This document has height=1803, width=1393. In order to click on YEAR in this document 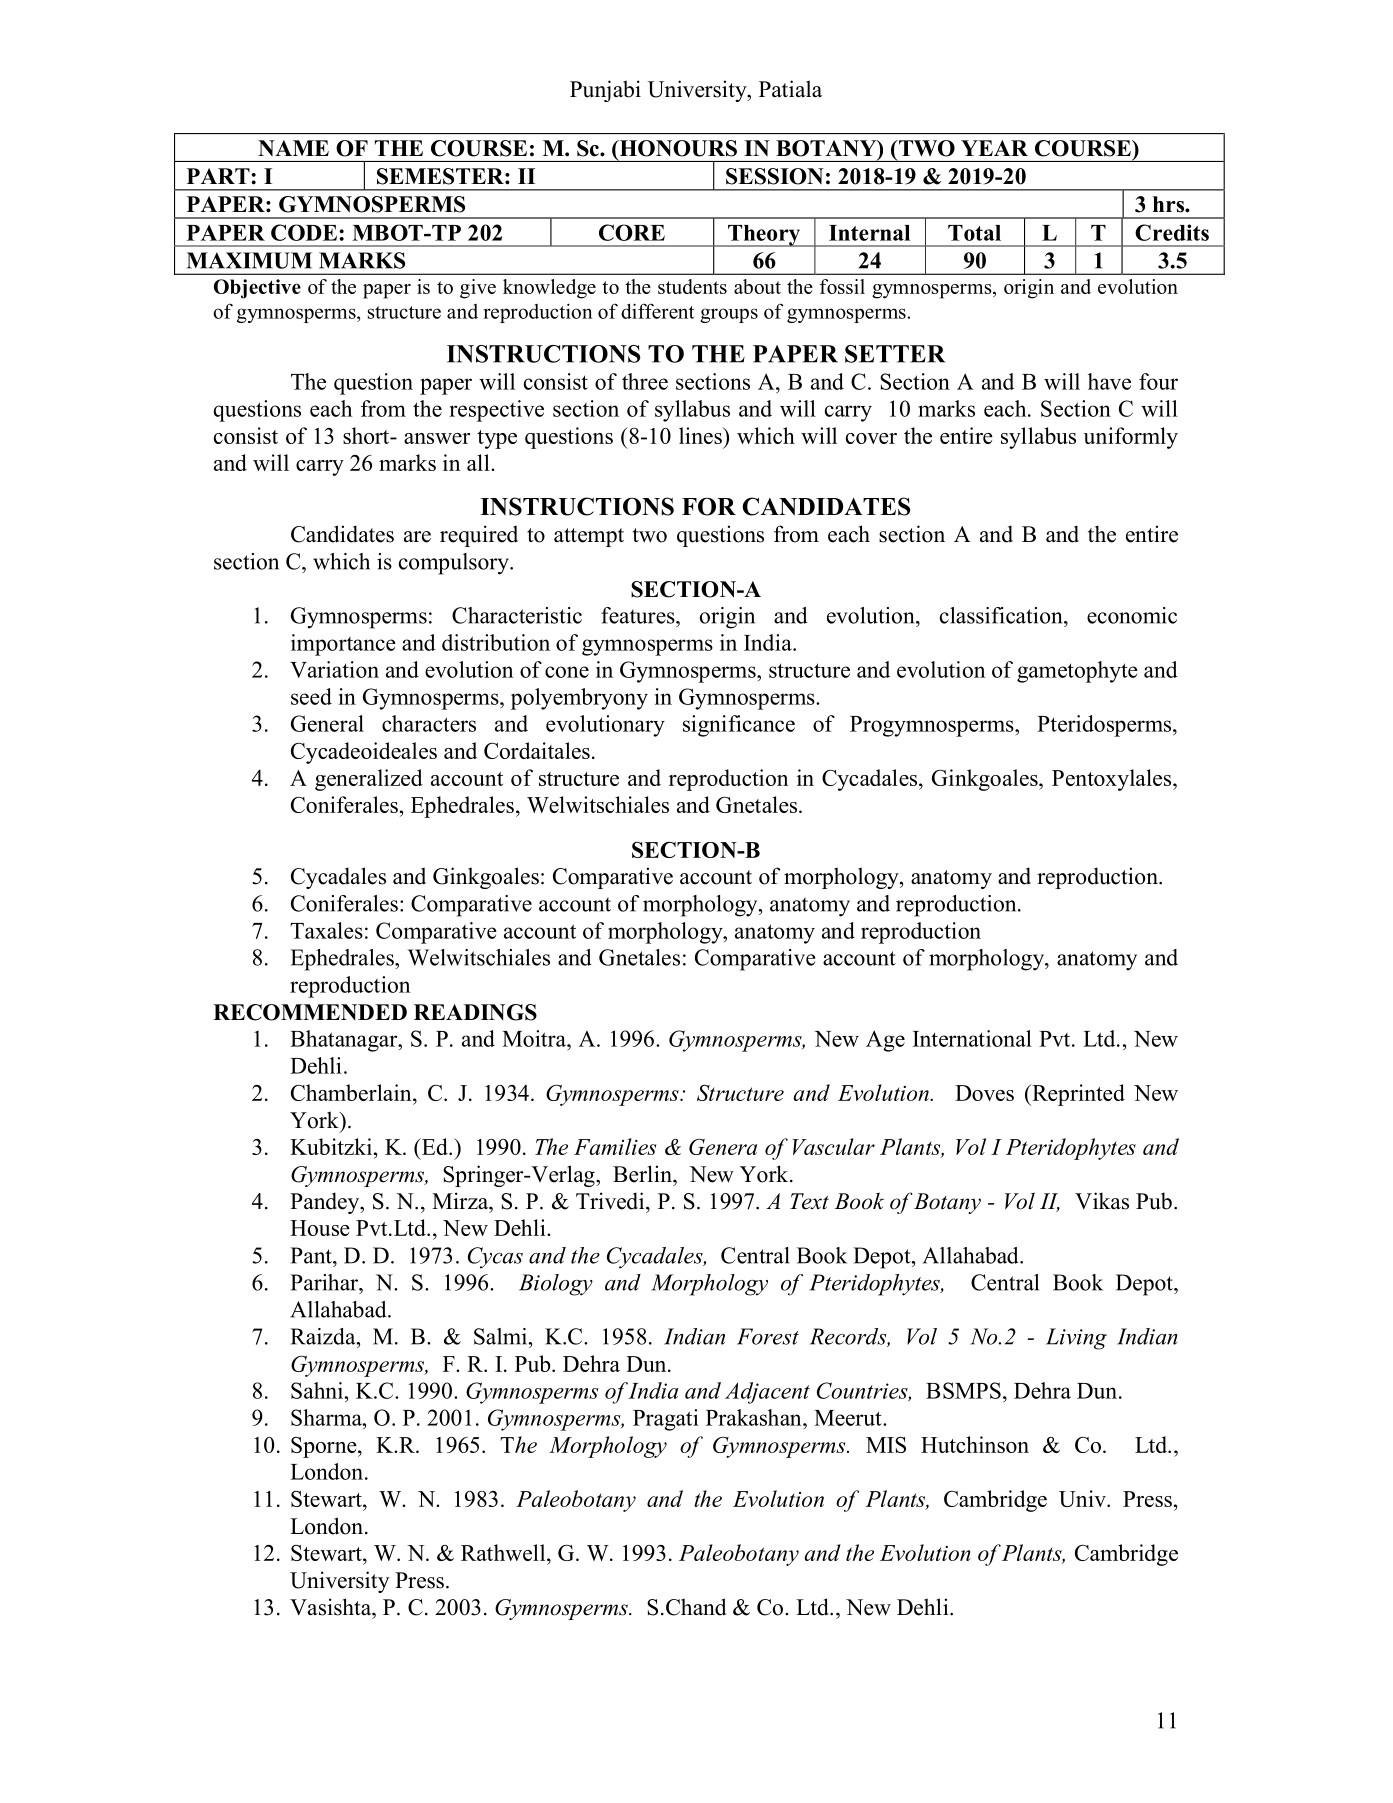, I will do `click(994, 148)`.
